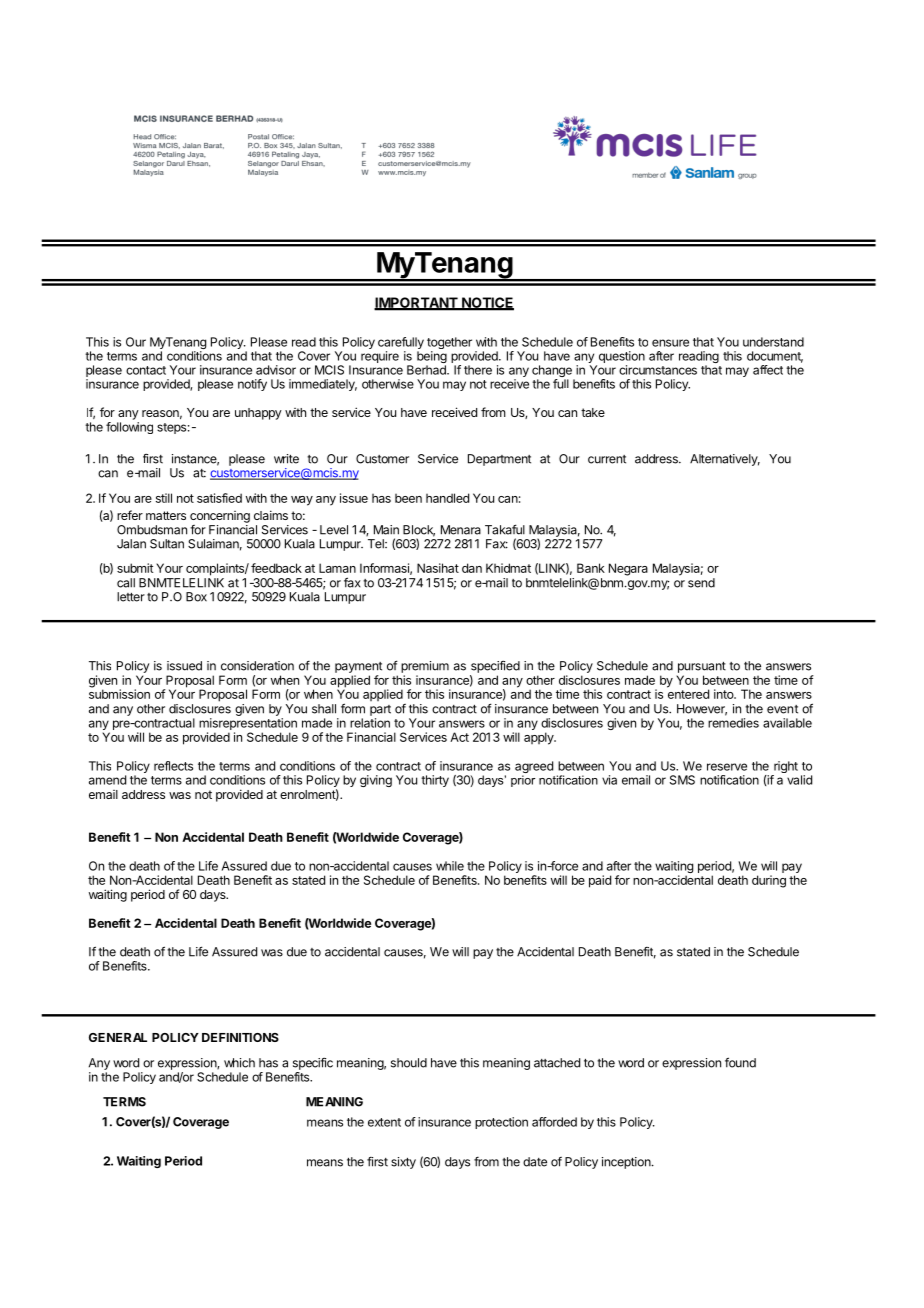  What do you see at coordinates (769, 881) in the screenshot?
I see `during` at bounding box center [769, 881].
